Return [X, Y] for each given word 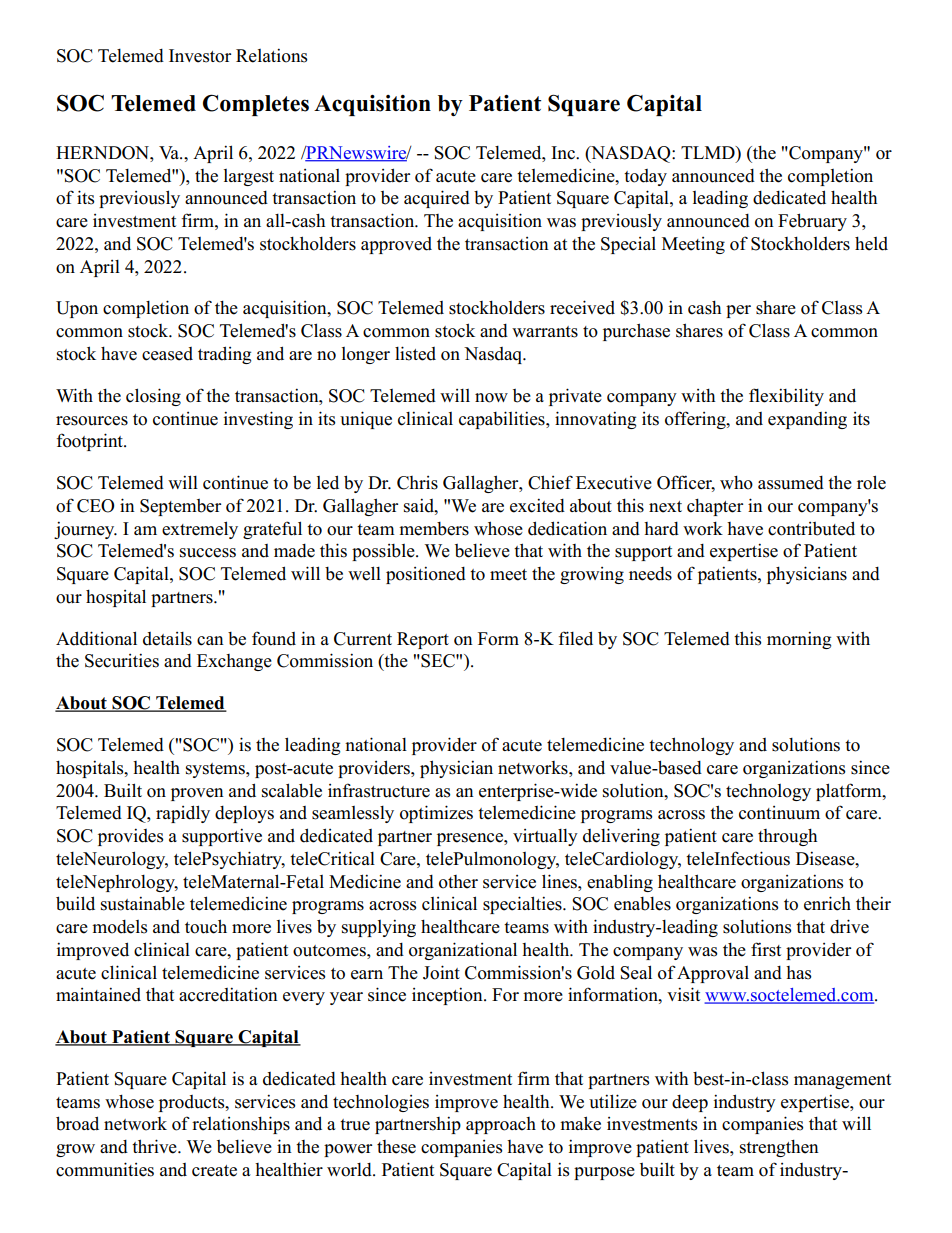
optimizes [436, 814]
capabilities [503, 420]
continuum [779, 813]
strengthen [779, 1148]
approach [501, 1125]
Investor [200, 56]
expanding [807, 420]
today [645, 177]
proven [197, 794]
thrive [155, 1146]
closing [153, 397]
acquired [437, 199]
